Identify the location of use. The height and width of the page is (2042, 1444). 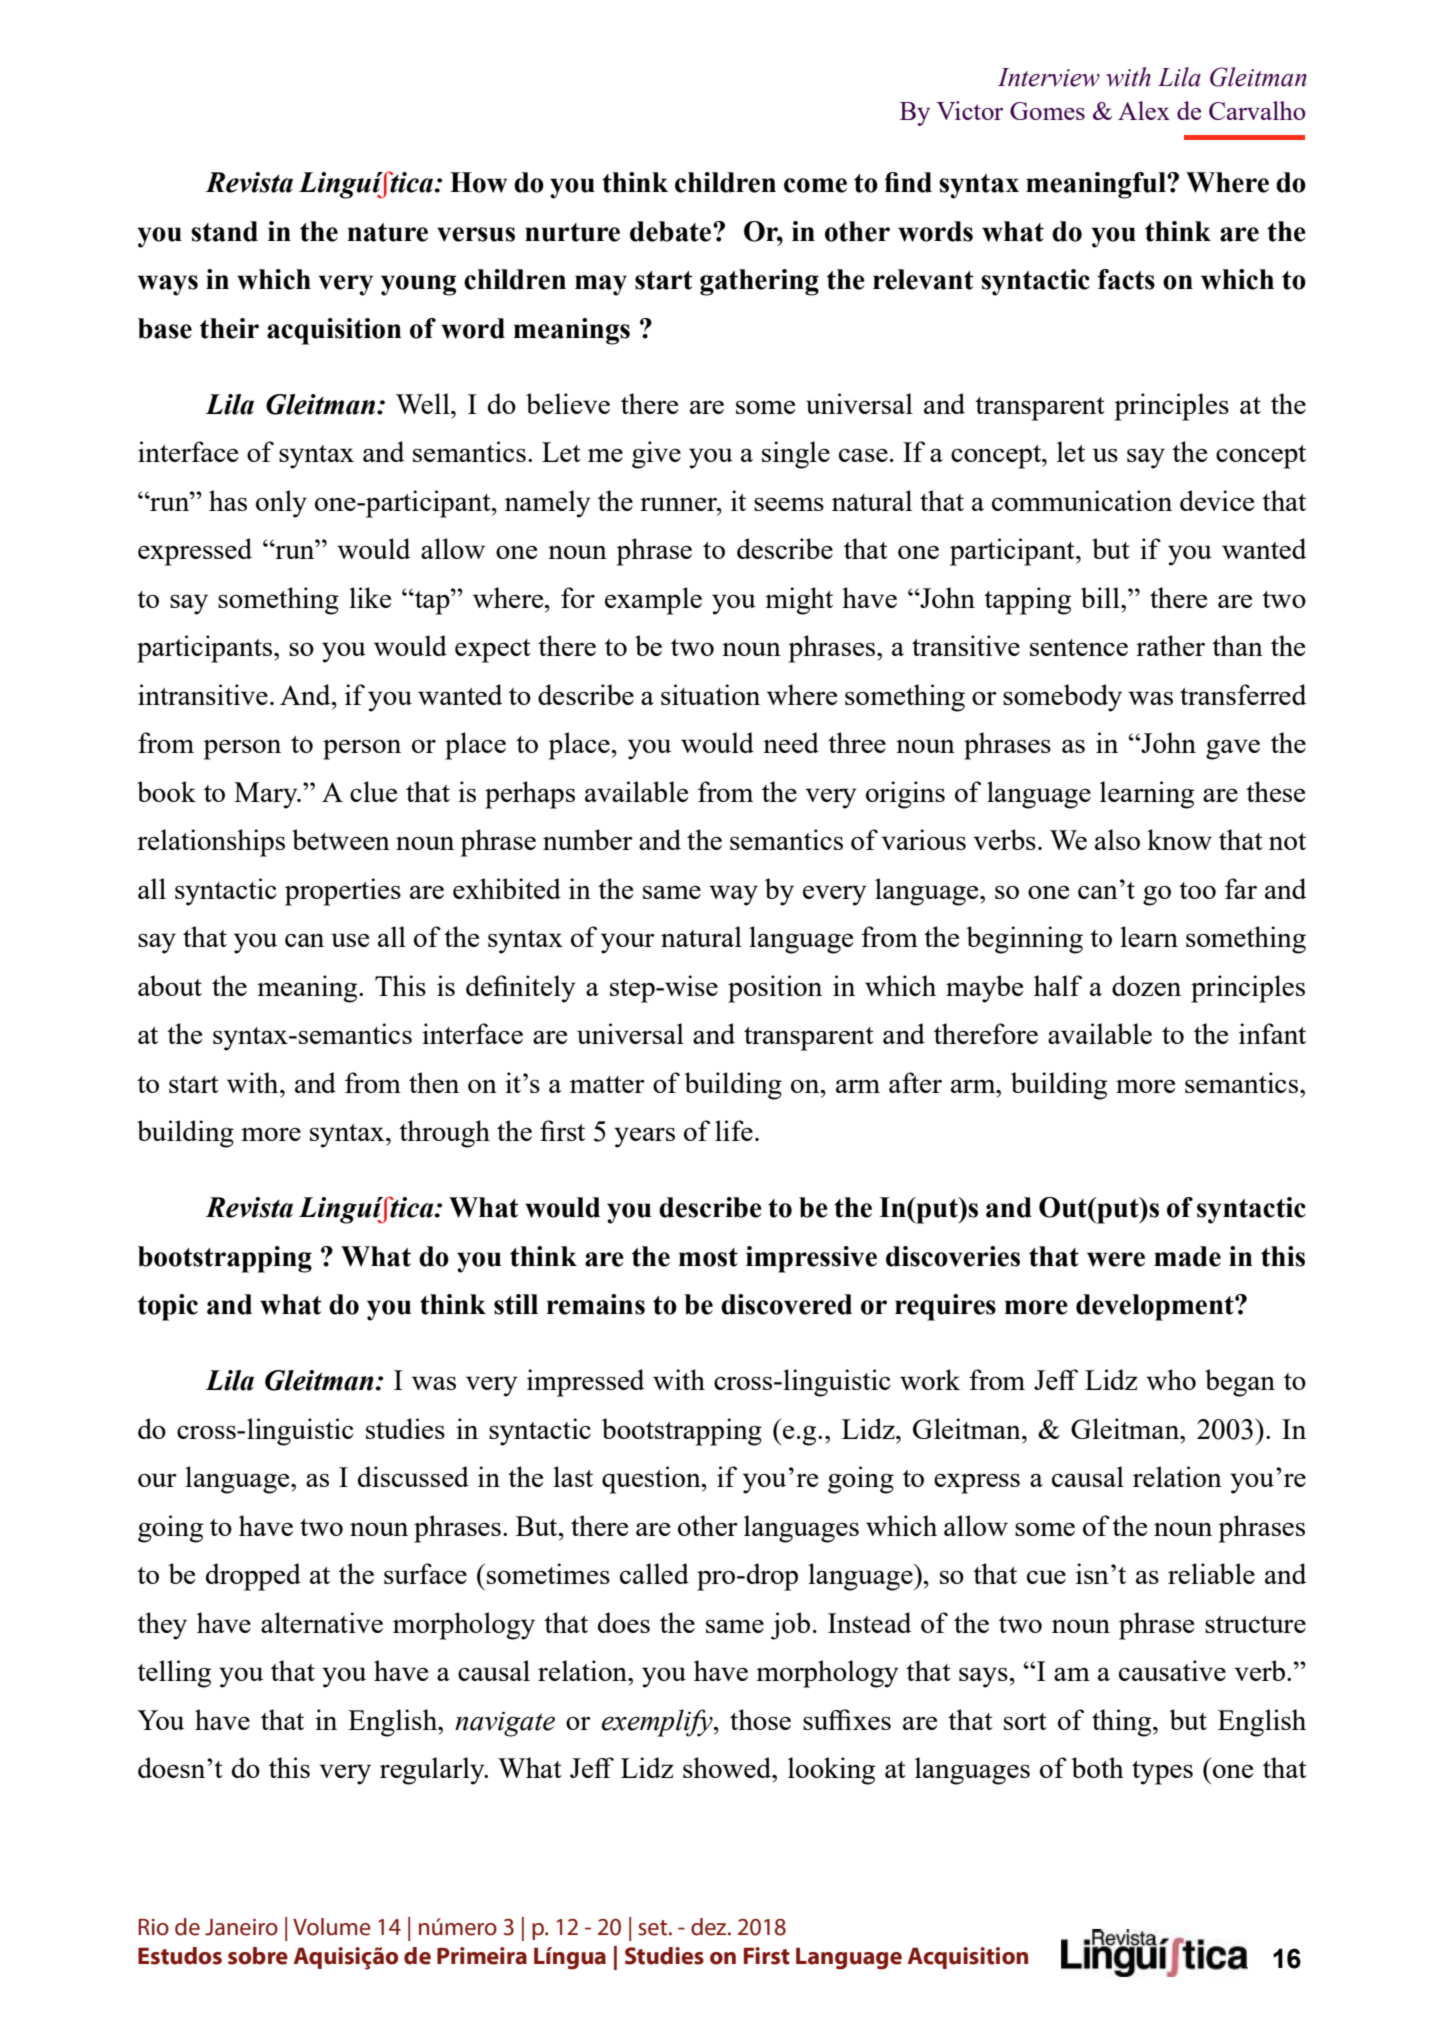
(350, 940).
